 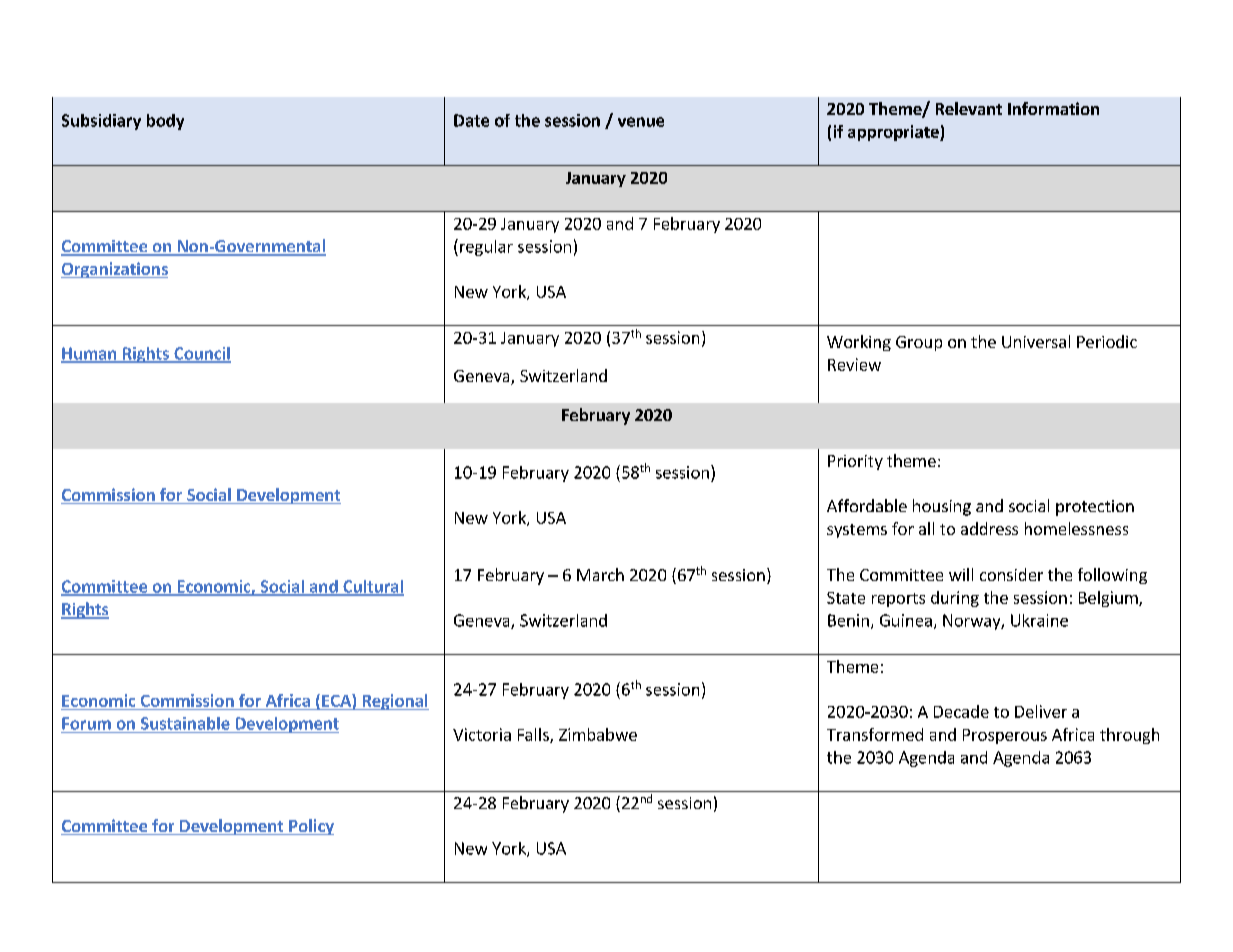 I want to click on Organizations, so click(x=114, y=270).
